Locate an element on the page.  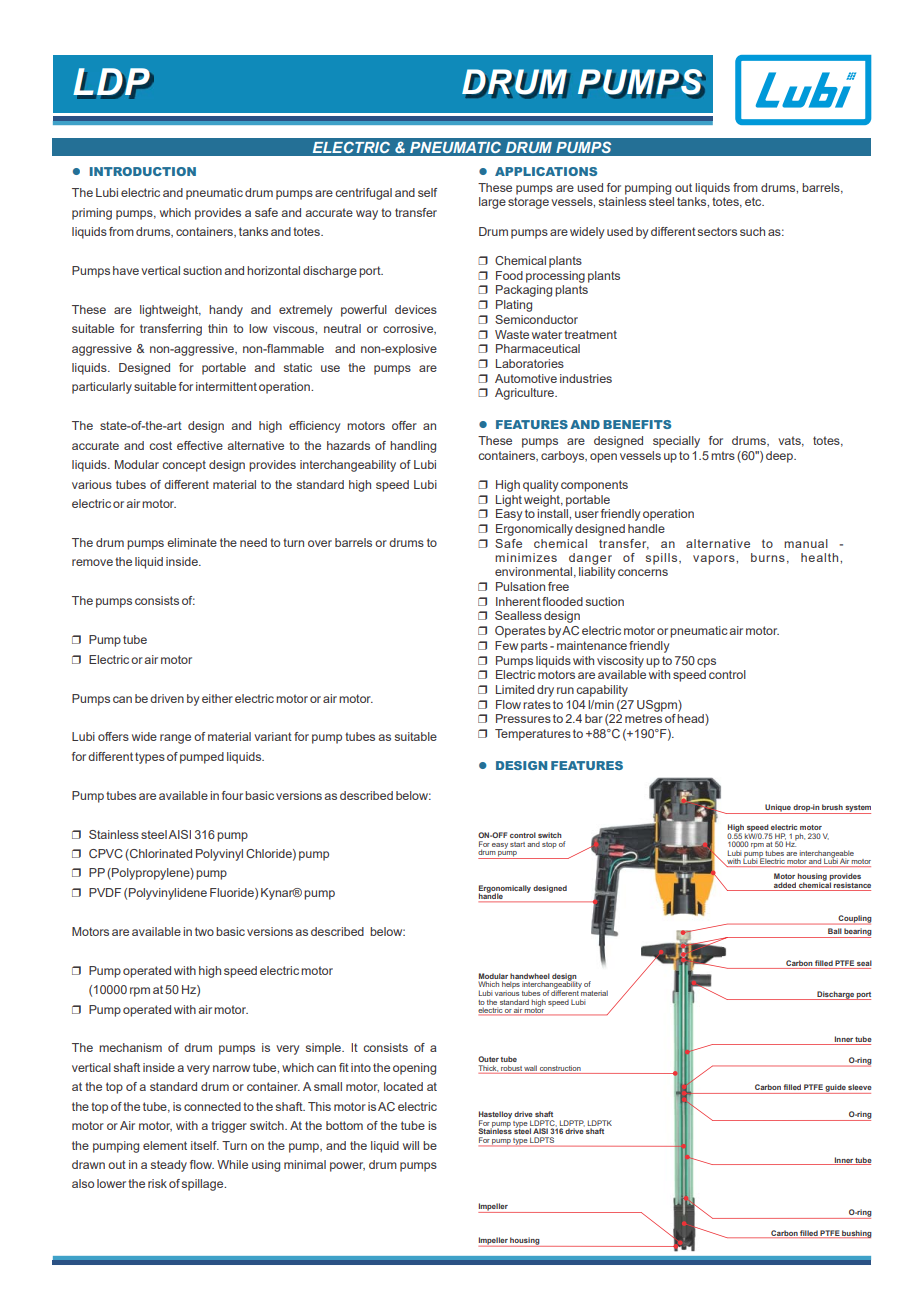
etc is located at coordinates (754, 201).
